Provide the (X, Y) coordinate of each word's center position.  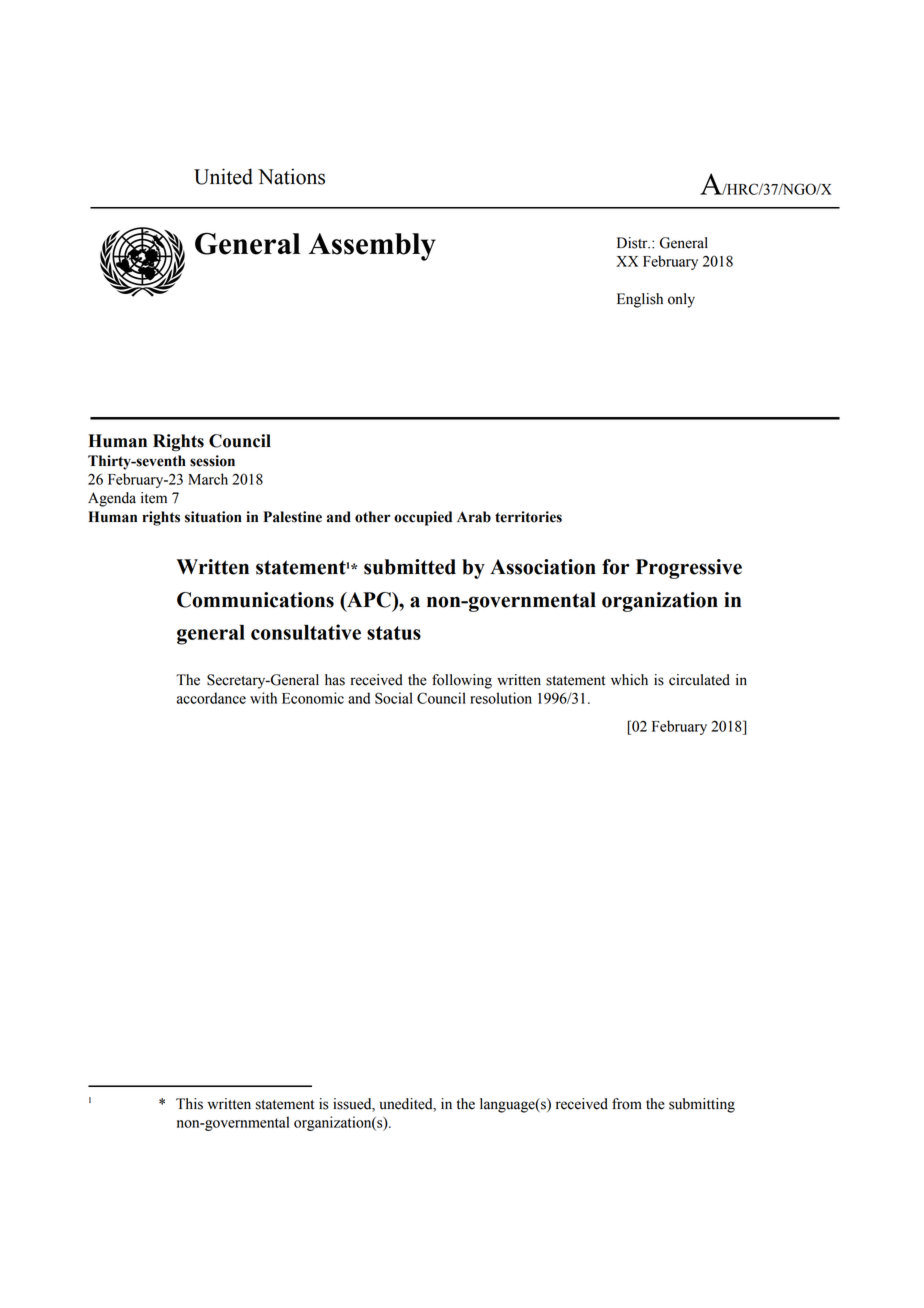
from (627, 1104)
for (616, 567)
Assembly (372, 247)
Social (394, 698)
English (640, 300)
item (154, 498)
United (223, 176)
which (629, 680)
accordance (211, 698)
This (189, 1104)
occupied (423, 518)
